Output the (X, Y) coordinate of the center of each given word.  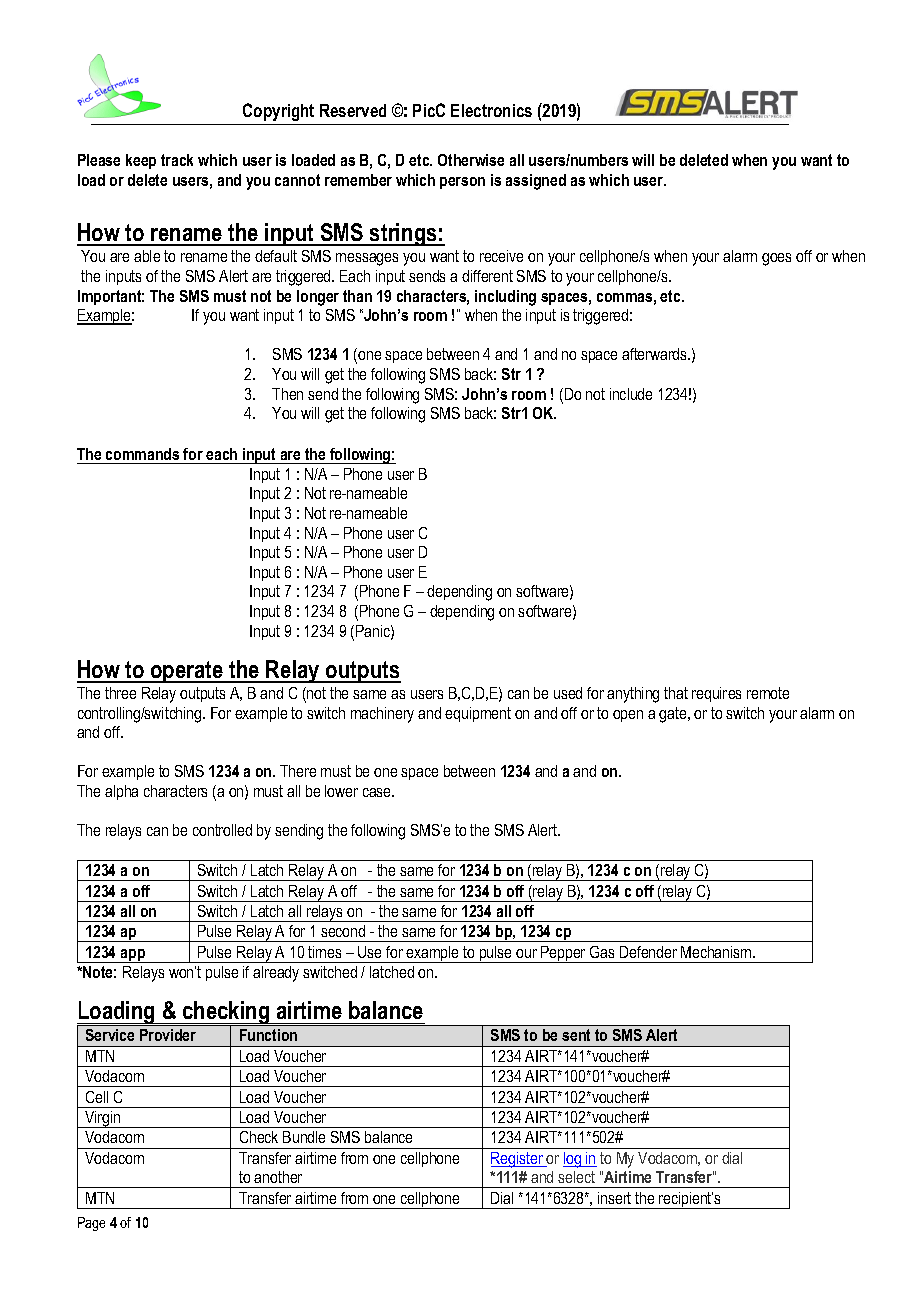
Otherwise (471, 160)
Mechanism (717, 952)
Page (91, 1224)
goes (776, 259)
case (378, 792)
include (631, 394)
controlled (222, 830)
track (177, 160)
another (278, 1177)
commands (142, 454)
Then (287, 394)
